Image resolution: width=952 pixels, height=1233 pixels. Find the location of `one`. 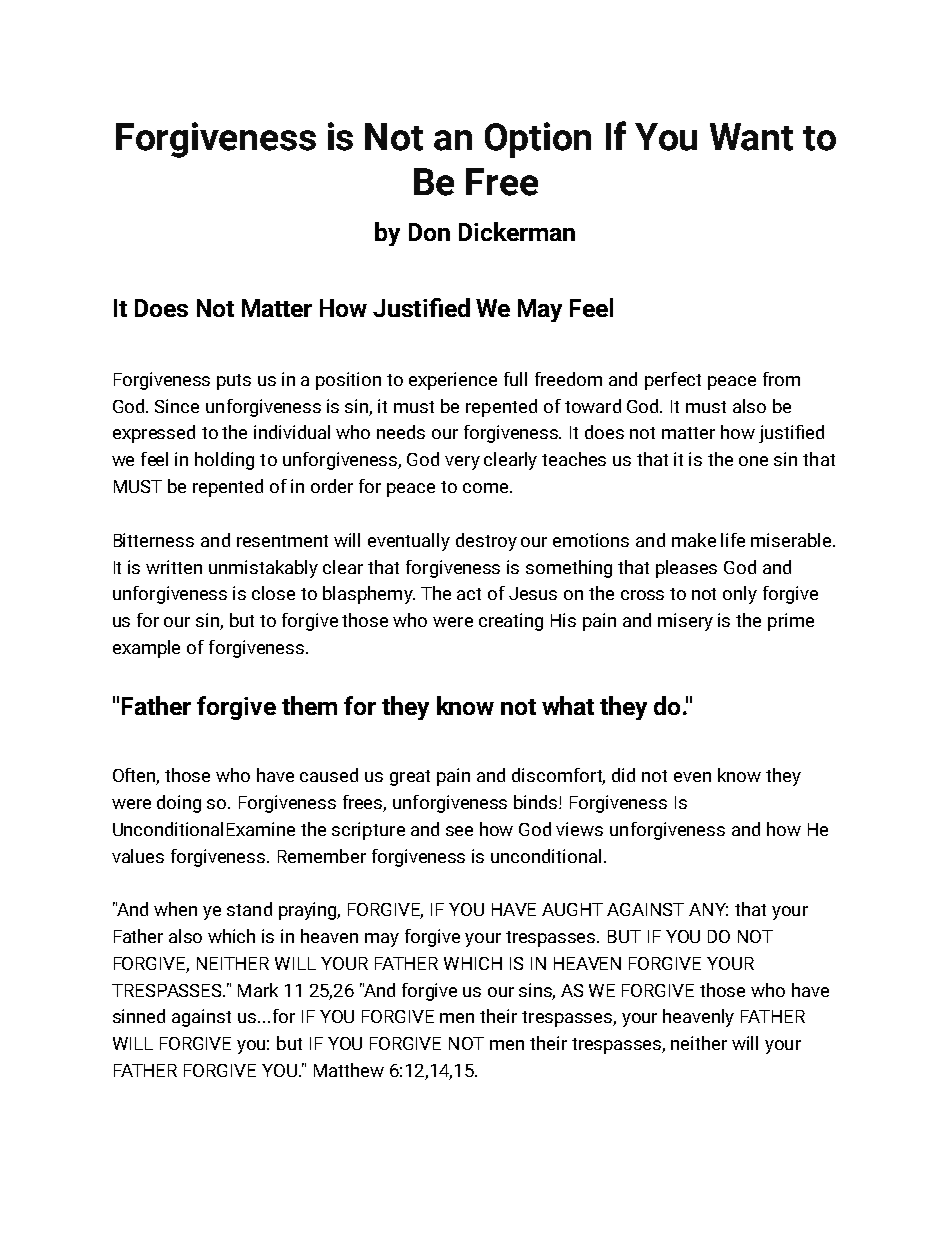

one is located at coordinates (753, 461).
